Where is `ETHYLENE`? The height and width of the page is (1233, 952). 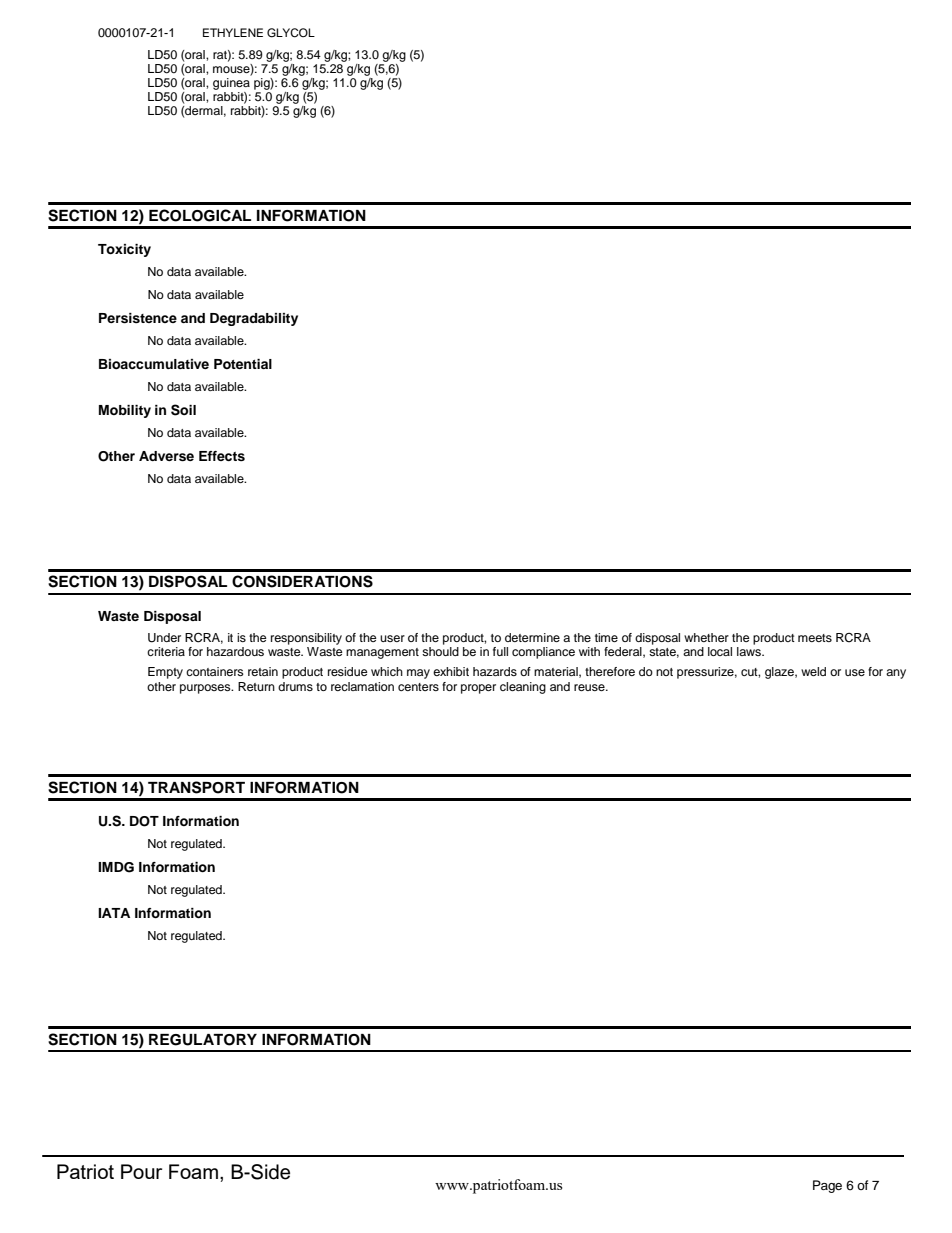 ETHYLENE is located at coordinates (233, 32).
